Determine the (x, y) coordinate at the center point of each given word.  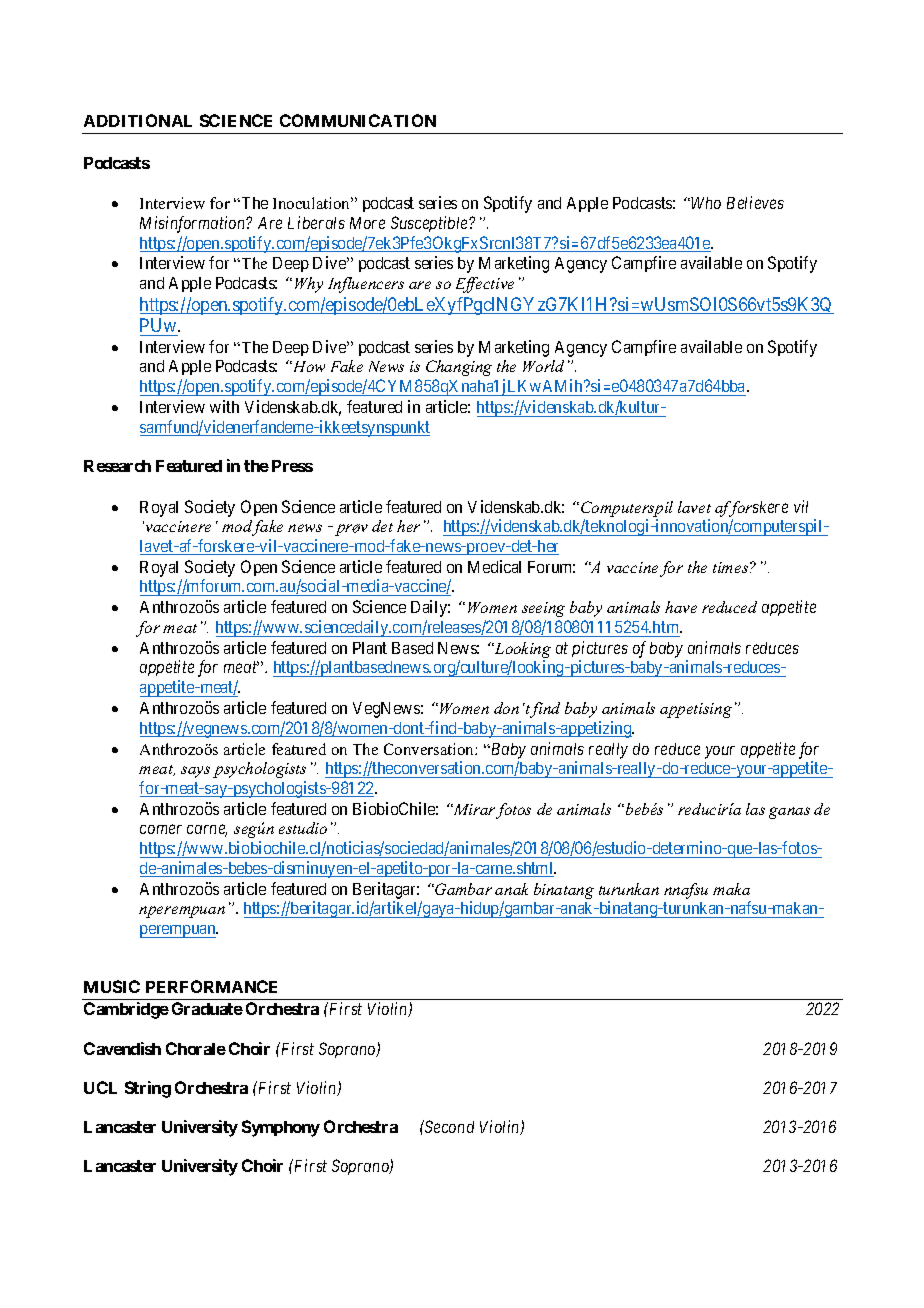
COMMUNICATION (358, 120)
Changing (459, 368)
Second (448, 1126)
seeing (543, 609)
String (148, 1089)
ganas (789, 813)
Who (706, 203)
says (195, 772)
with (224, 406)
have (681, 607)
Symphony (281, 1128)
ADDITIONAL (138, 120)
